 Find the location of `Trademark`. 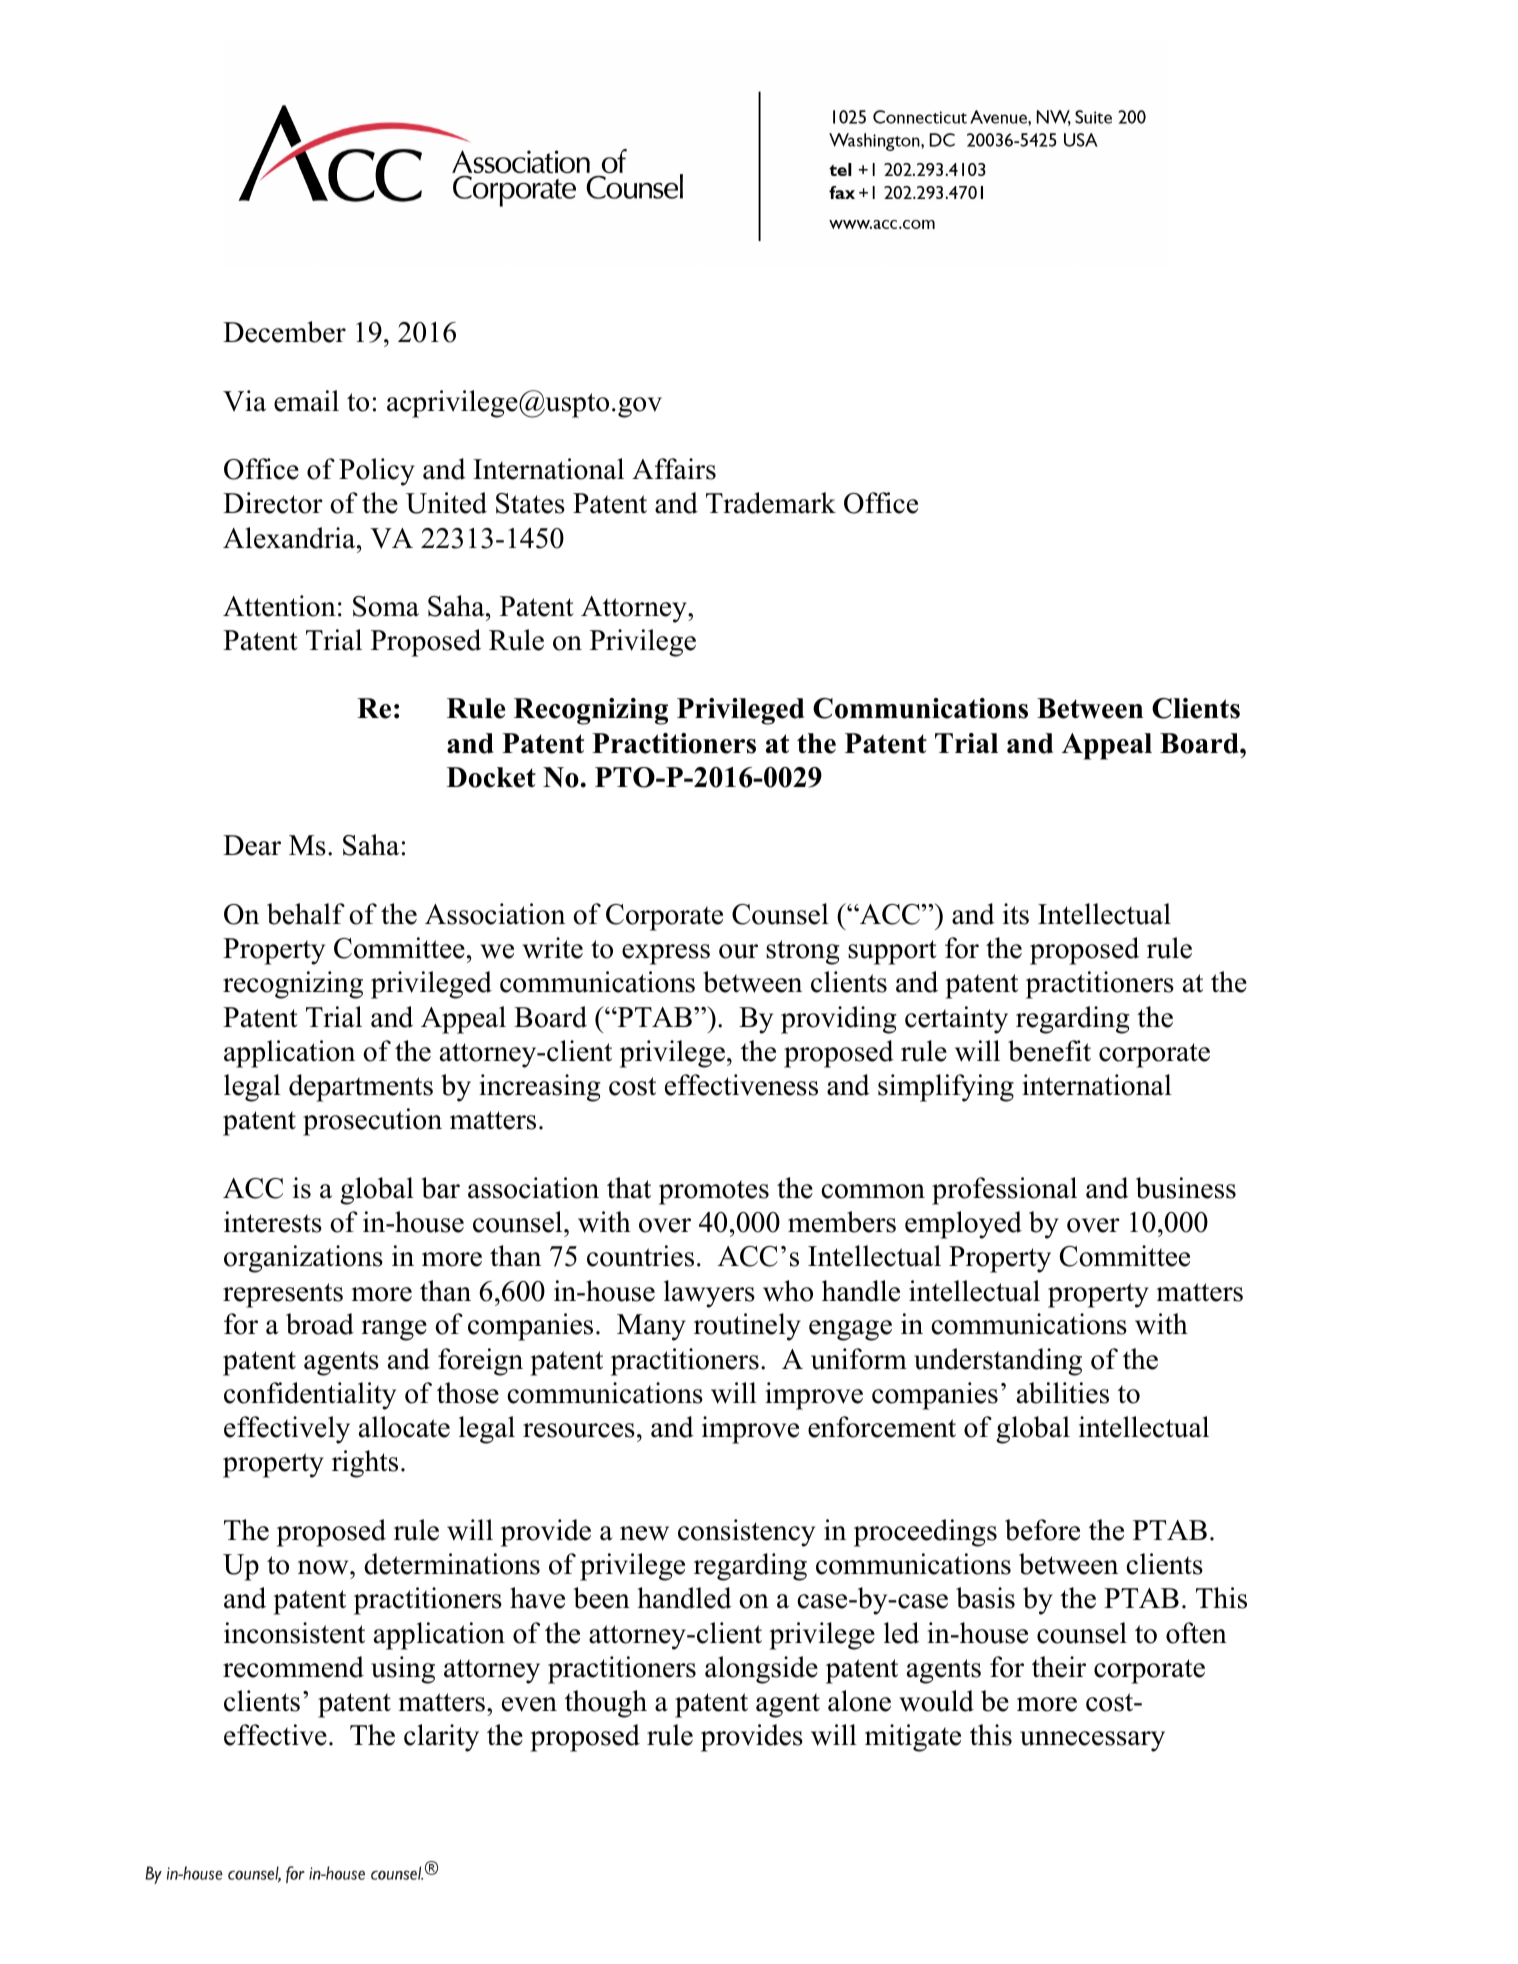

Trademark is located at coordinates (771, 503).
